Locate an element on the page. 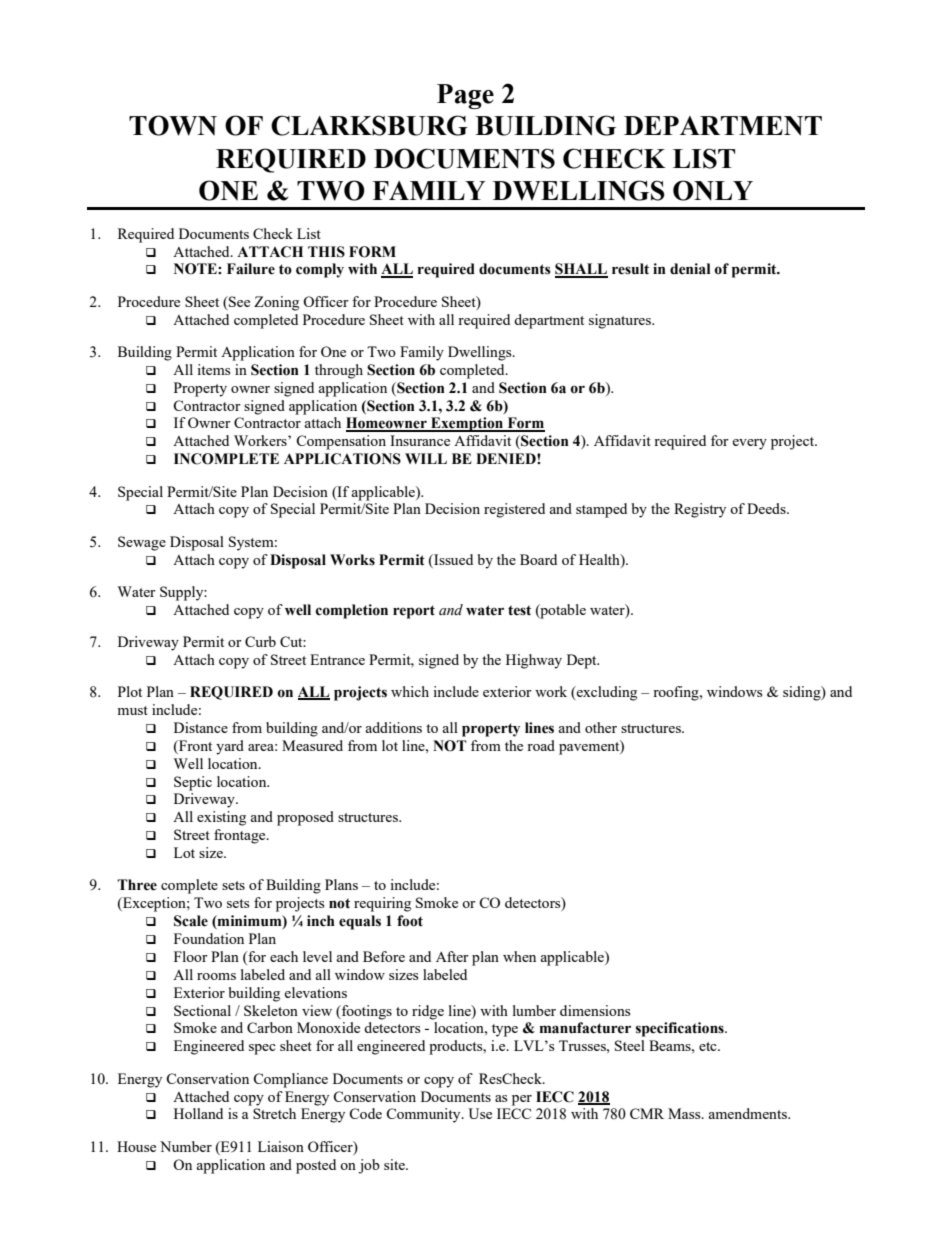 The image size is (952, 1233). Registry is located at coordinates (700, 510).
